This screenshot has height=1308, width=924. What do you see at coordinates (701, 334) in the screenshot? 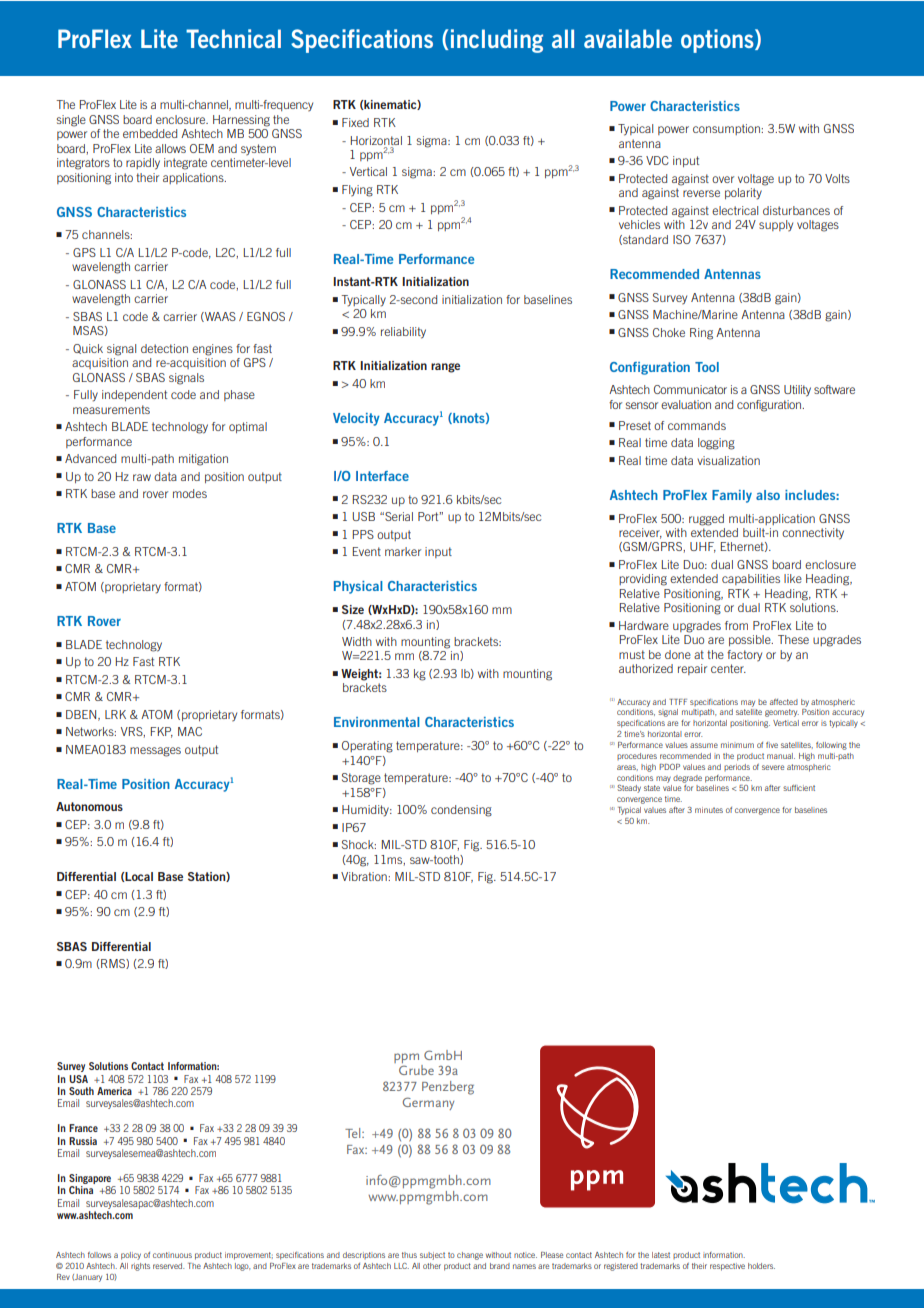
I see `Ring` at bounding box center [701, 334].
